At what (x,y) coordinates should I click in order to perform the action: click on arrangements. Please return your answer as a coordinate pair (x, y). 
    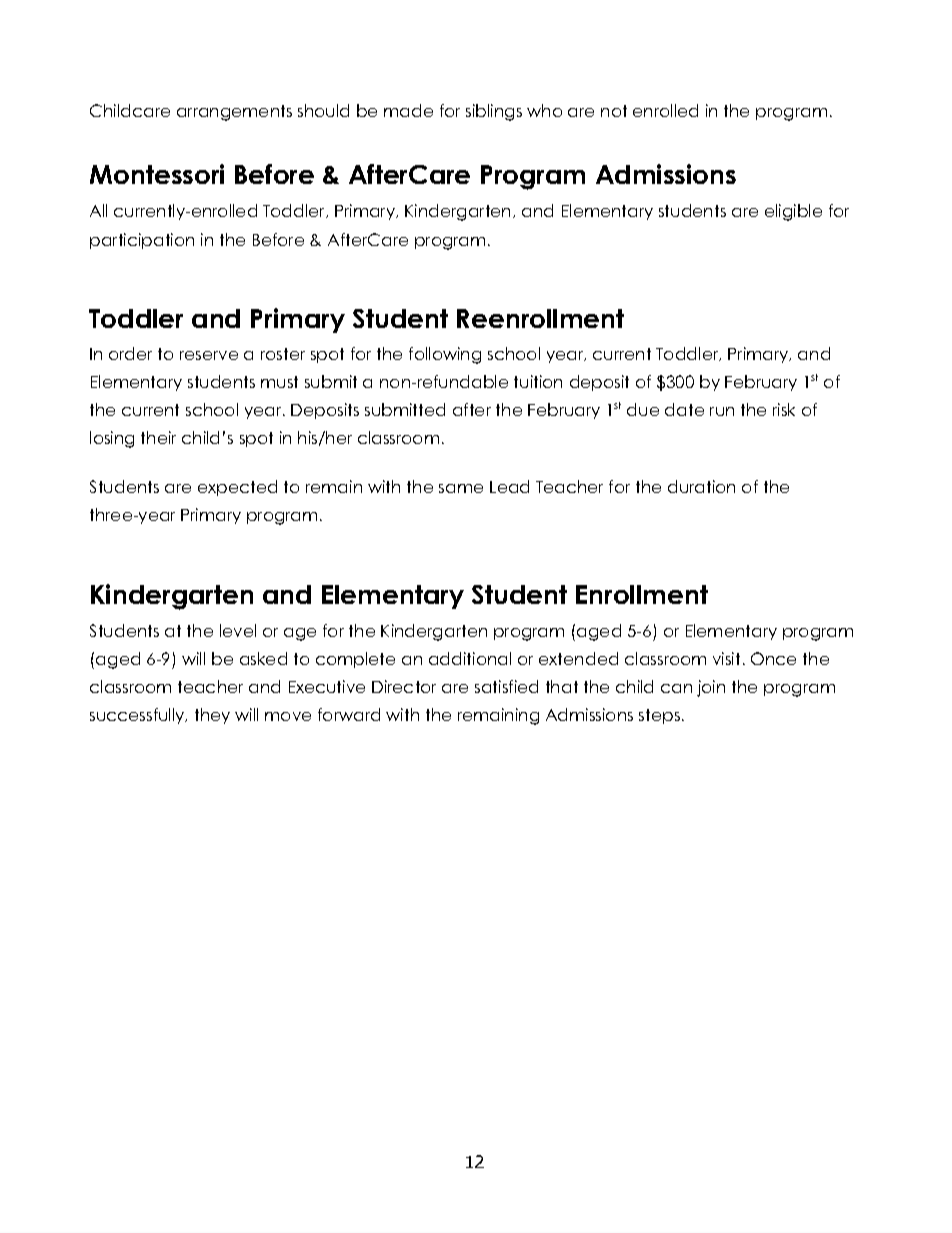
    Looking at the image, I should click on (234, 113).
